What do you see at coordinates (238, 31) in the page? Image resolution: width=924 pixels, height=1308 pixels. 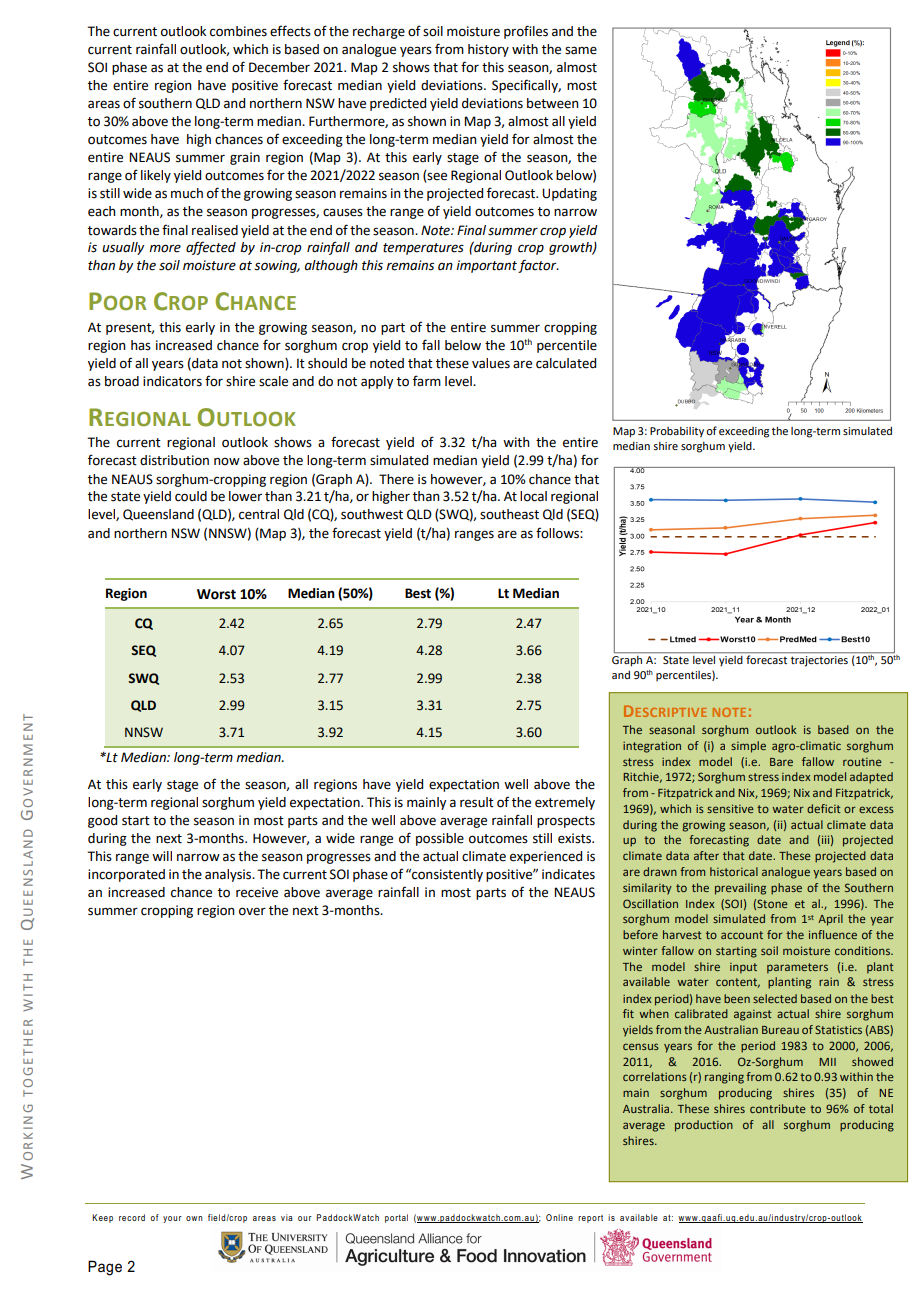 I see `combines` at bounding box center [238, 31].
